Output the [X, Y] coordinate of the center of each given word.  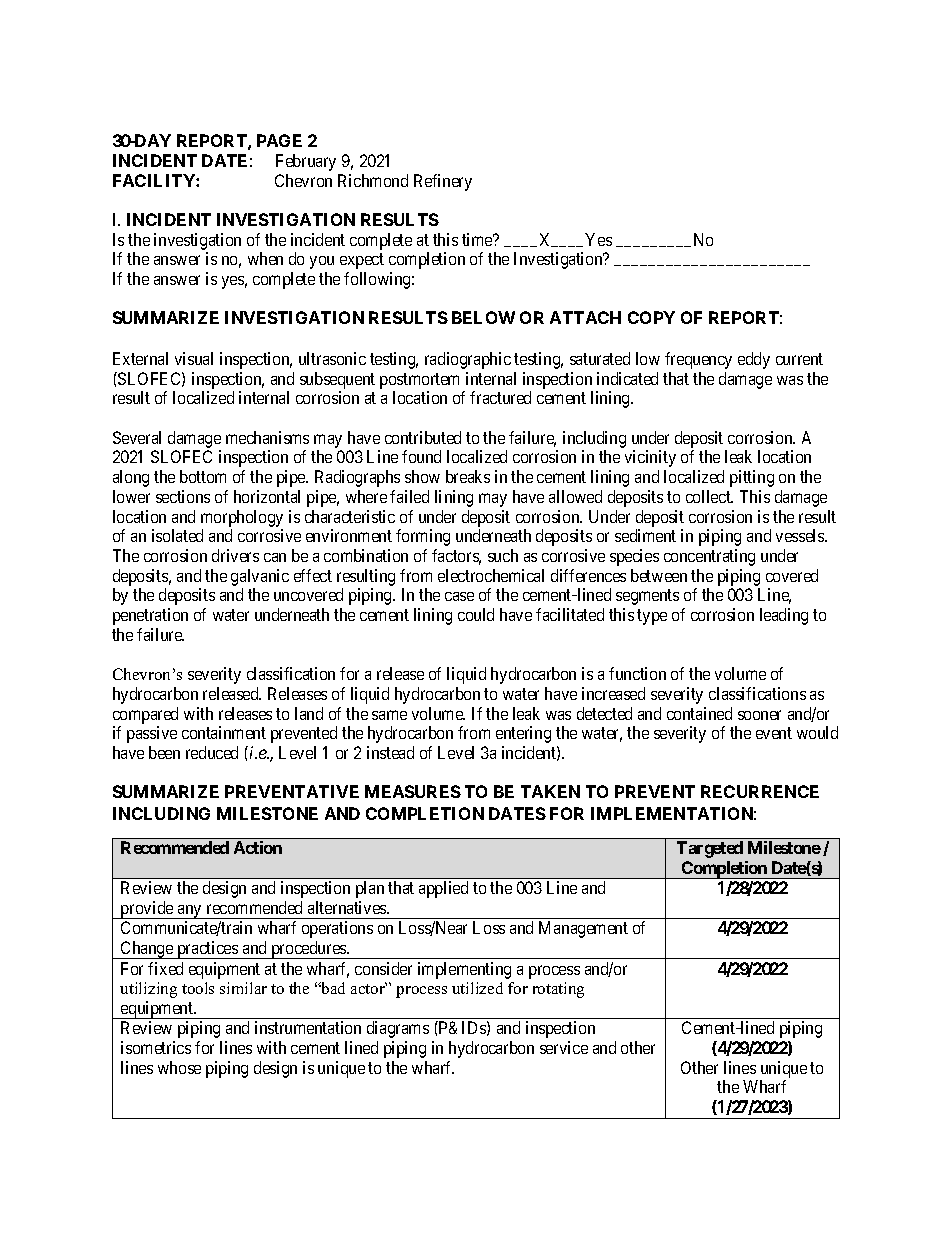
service [564, 1047]
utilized [477, 988]
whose [179, 1067]
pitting [752, 478]
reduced [212, 752]
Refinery [443, 182]
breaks [468, 476]
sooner [759, 715]
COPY [651, 317]
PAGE [279, 140]
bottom [203, 476]
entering [523, 734]
